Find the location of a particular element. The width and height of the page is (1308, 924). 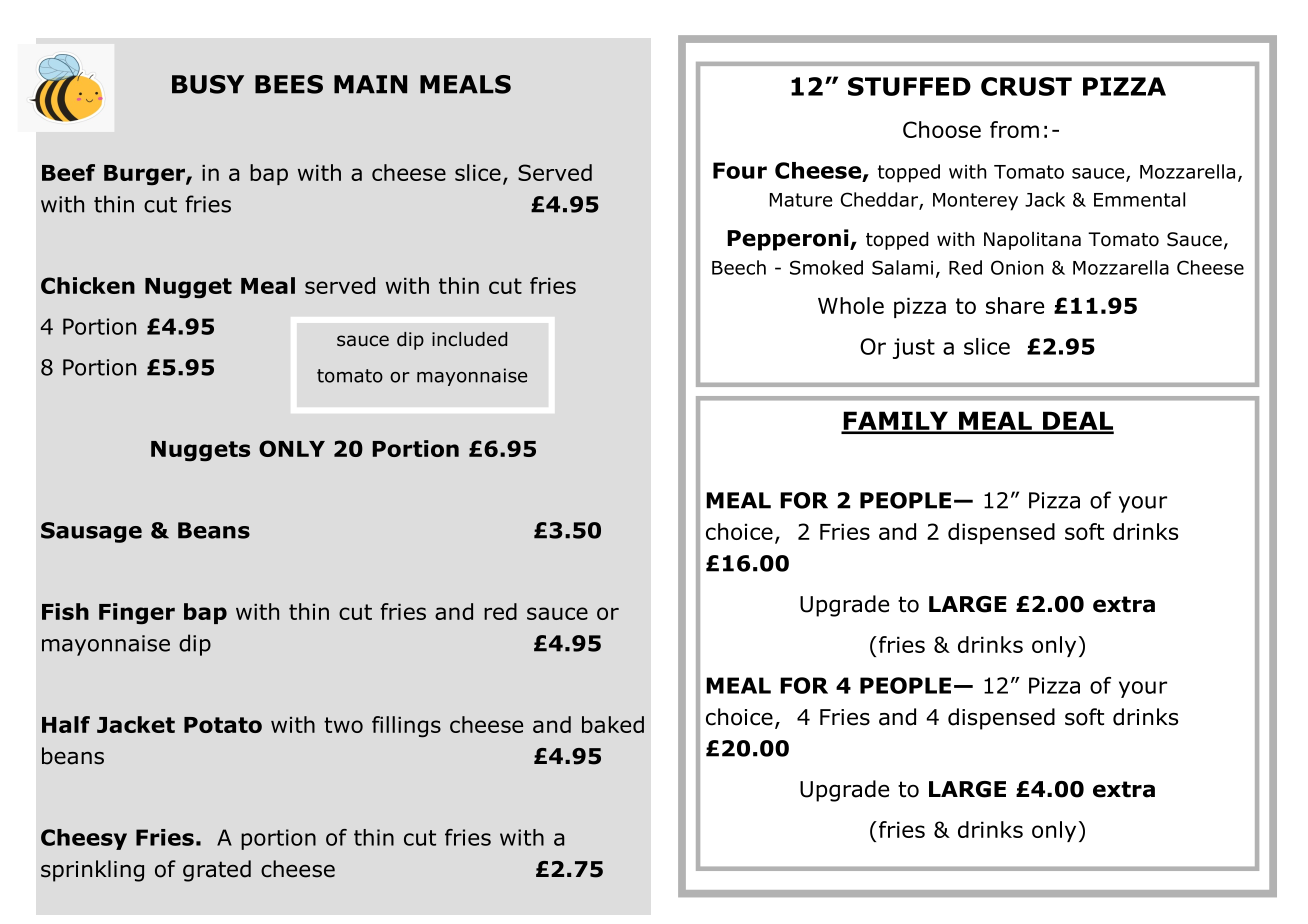

Finger is located at coordinates (137, 614).
